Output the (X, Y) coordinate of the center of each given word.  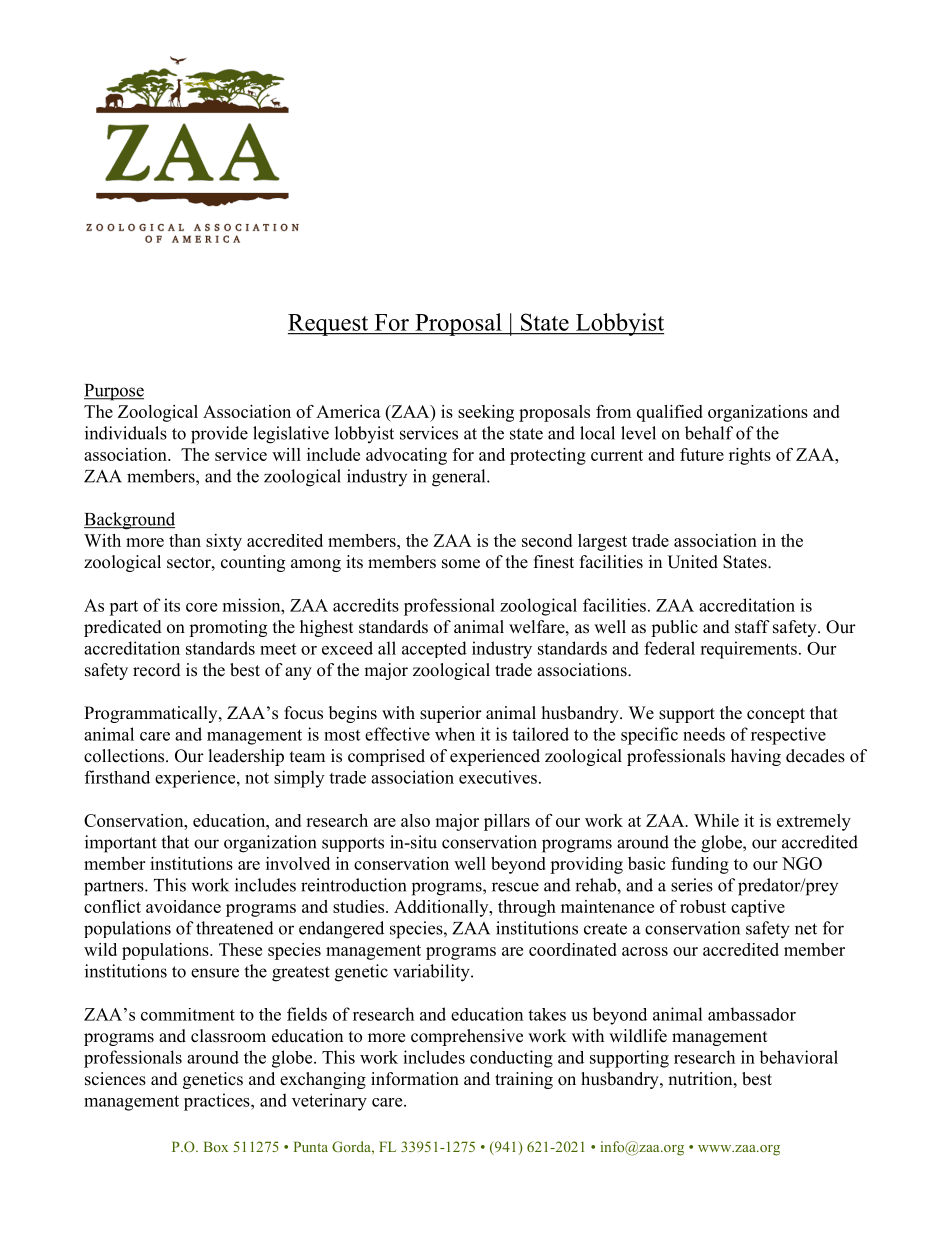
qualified (670, 413)
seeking (486, 413)
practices (218, 1102)
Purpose (114, 392)
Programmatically (152, 714)
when (455, 734)
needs (704, 734)
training (524, 1080)
